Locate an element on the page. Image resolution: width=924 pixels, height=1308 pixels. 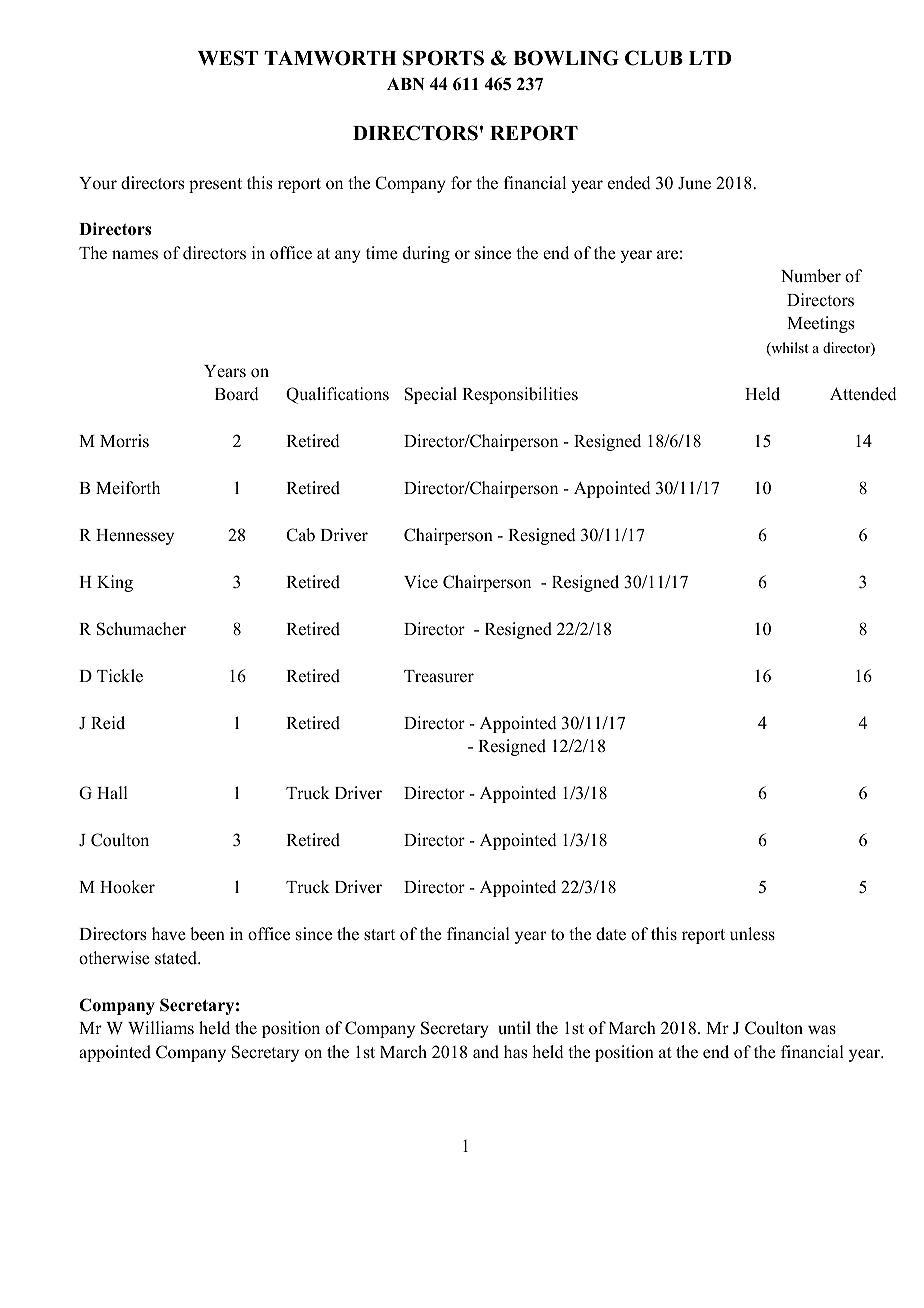
names is located at coordinates (135, 255).
